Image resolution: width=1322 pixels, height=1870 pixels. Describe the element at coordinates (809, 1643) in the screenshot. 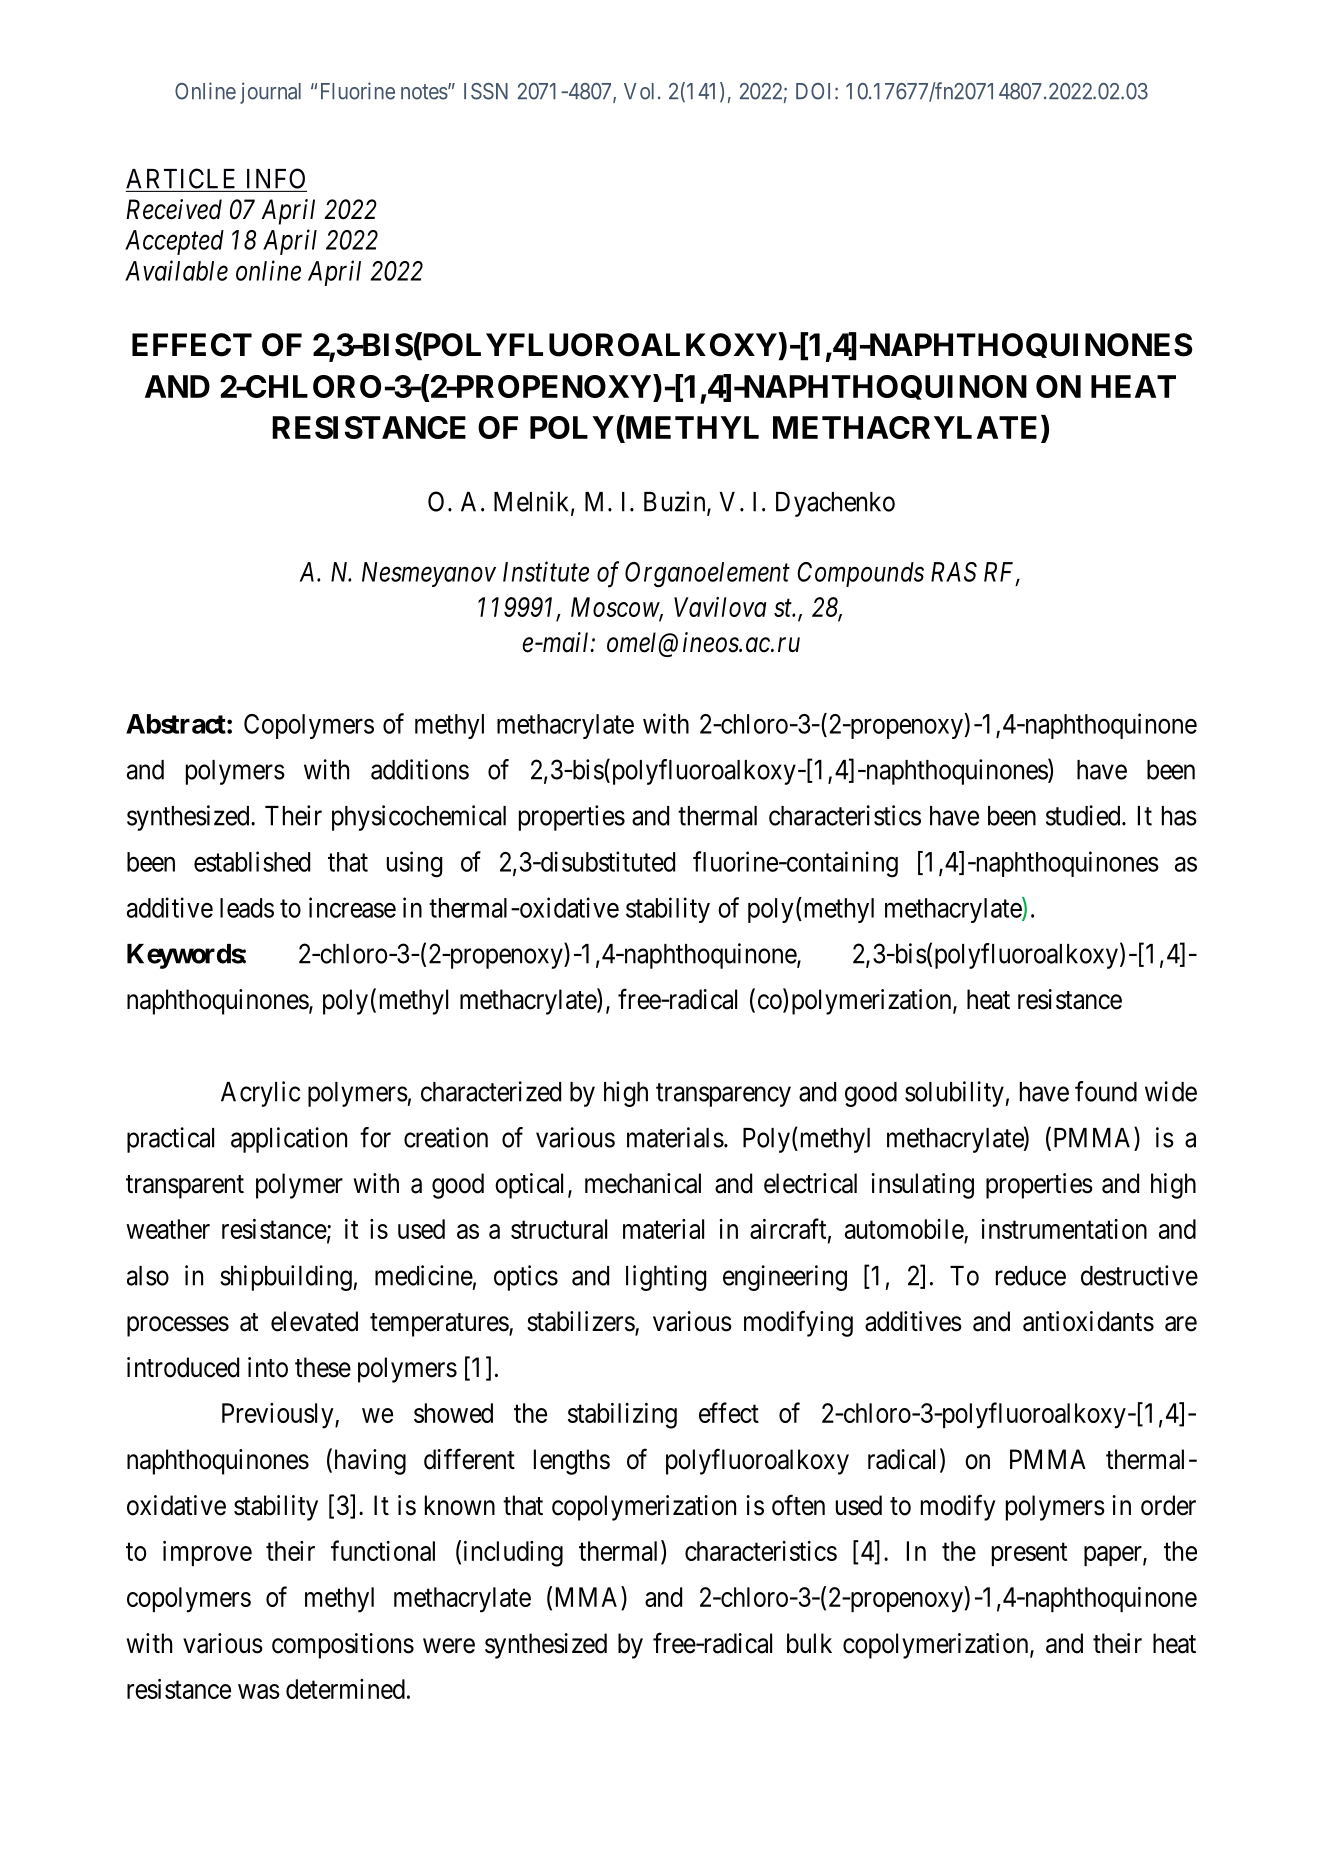

I see `bulk` at that location.
